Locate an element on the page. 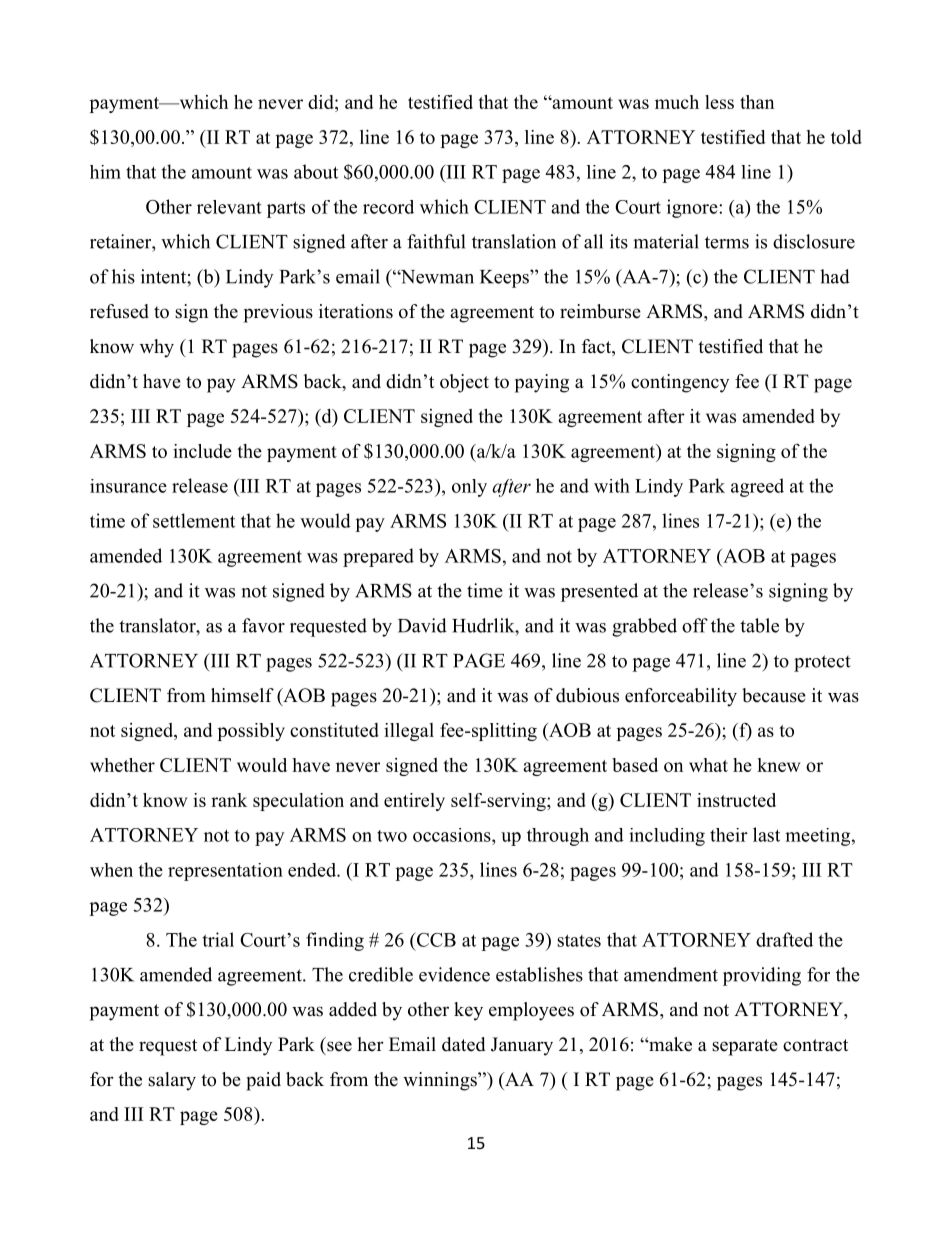 The height and width of the image is (1233, 952). relevant is located at coordinates (229, 207).
